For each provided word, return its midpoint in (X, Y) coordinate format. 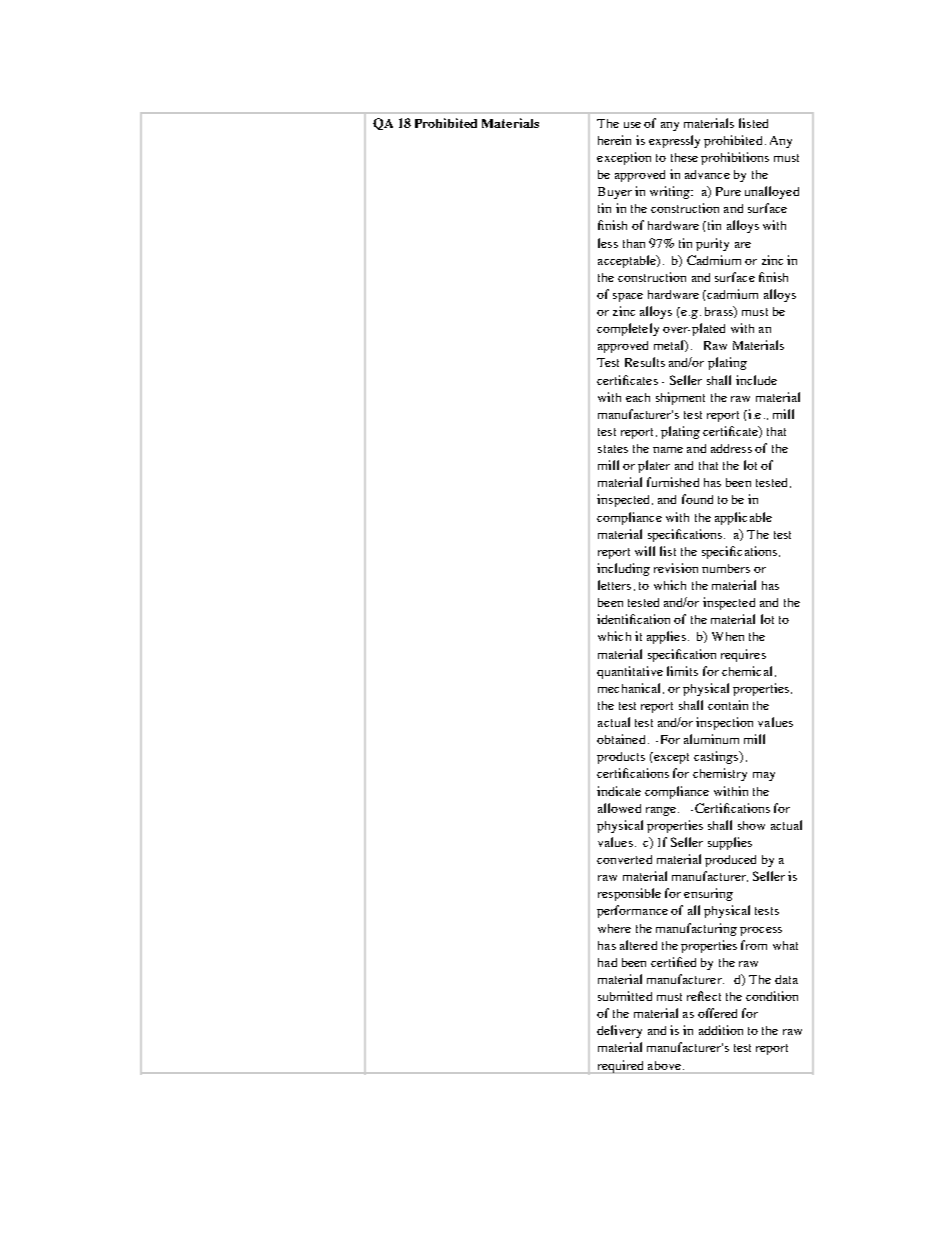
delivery (619, 1031)
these (684, 157)
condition (772, 996)
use (632, 125)
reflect (704, 996)
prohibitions (735, 158)
